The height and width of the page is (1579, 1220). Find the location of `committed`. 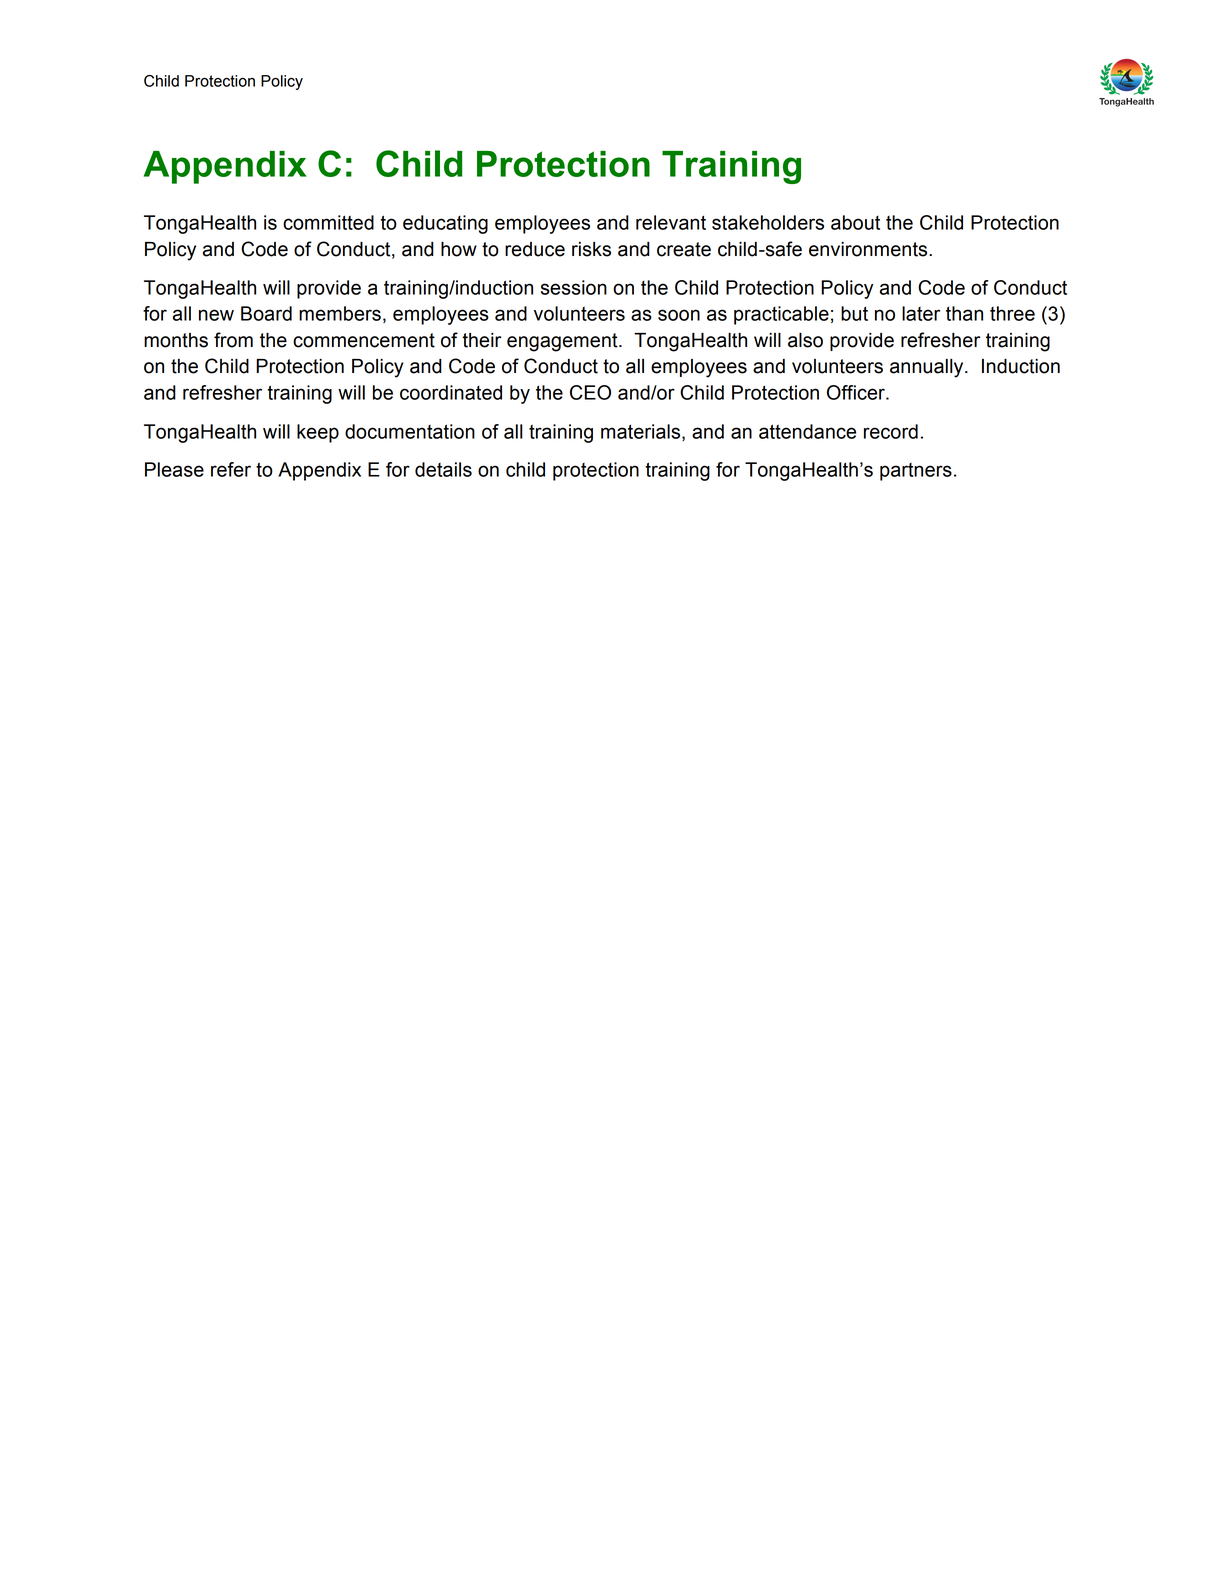

committed is located at coordinates (328, 222).
